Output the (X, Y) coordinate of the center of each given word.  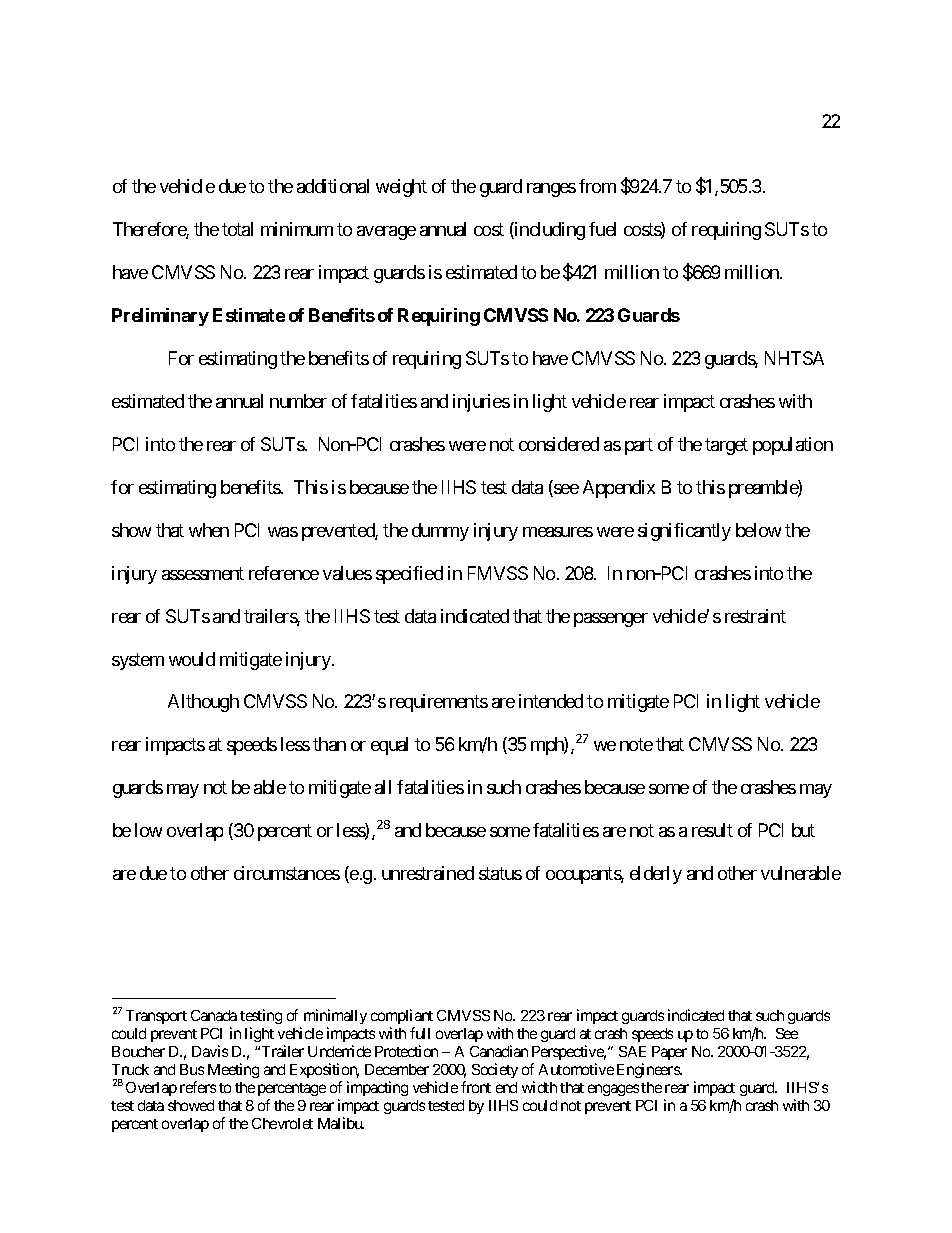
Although (203, 703)
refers (198, 1087)
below (758, 530)
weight (401, 188)
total (237, 229)
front (476, 1087)
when (209, 530)
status (500, 874)
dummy (440, 532)
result (712, 830)
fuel (602, 229)
